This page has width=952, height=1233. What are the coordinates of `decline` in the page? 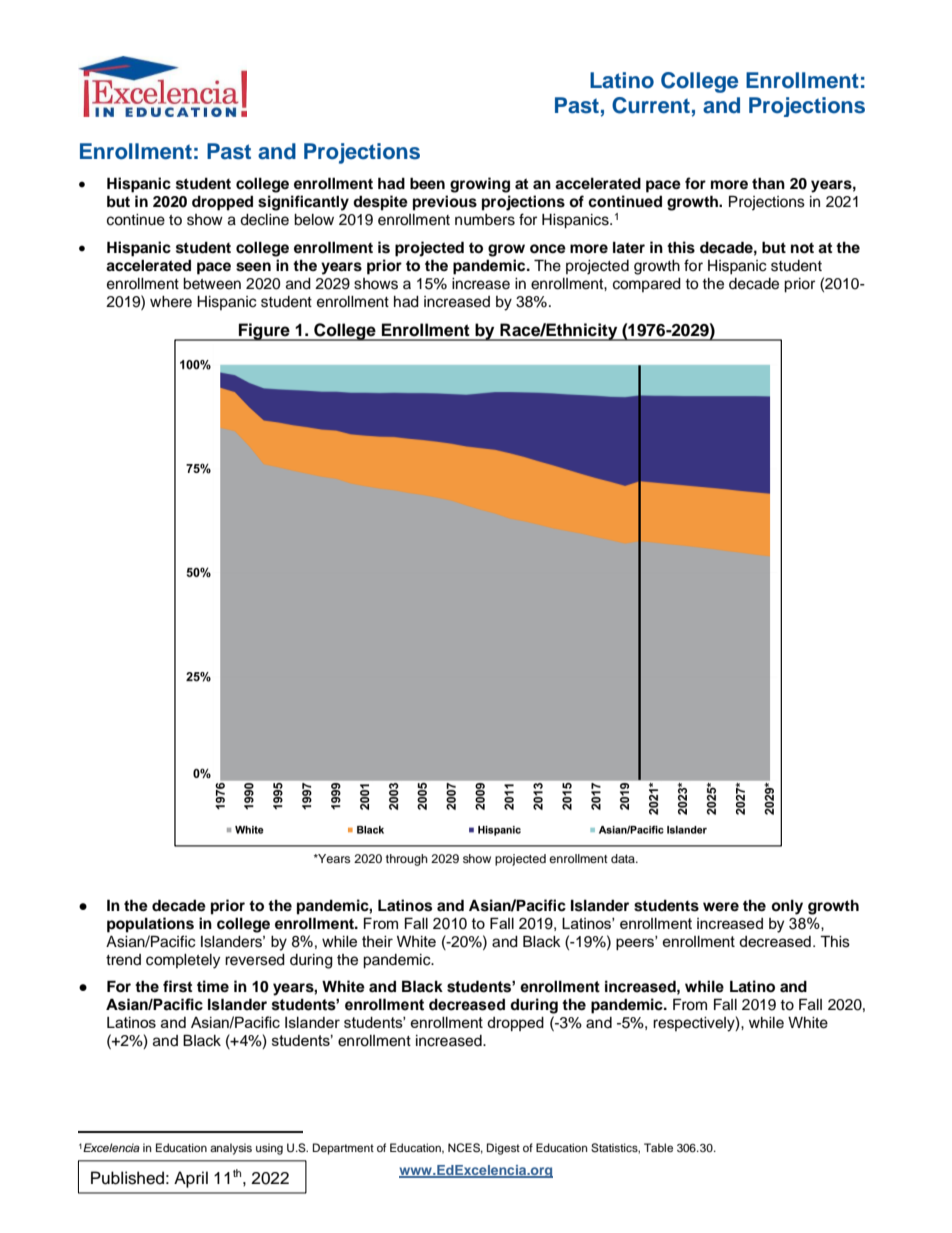 It's located at (264, 220).
